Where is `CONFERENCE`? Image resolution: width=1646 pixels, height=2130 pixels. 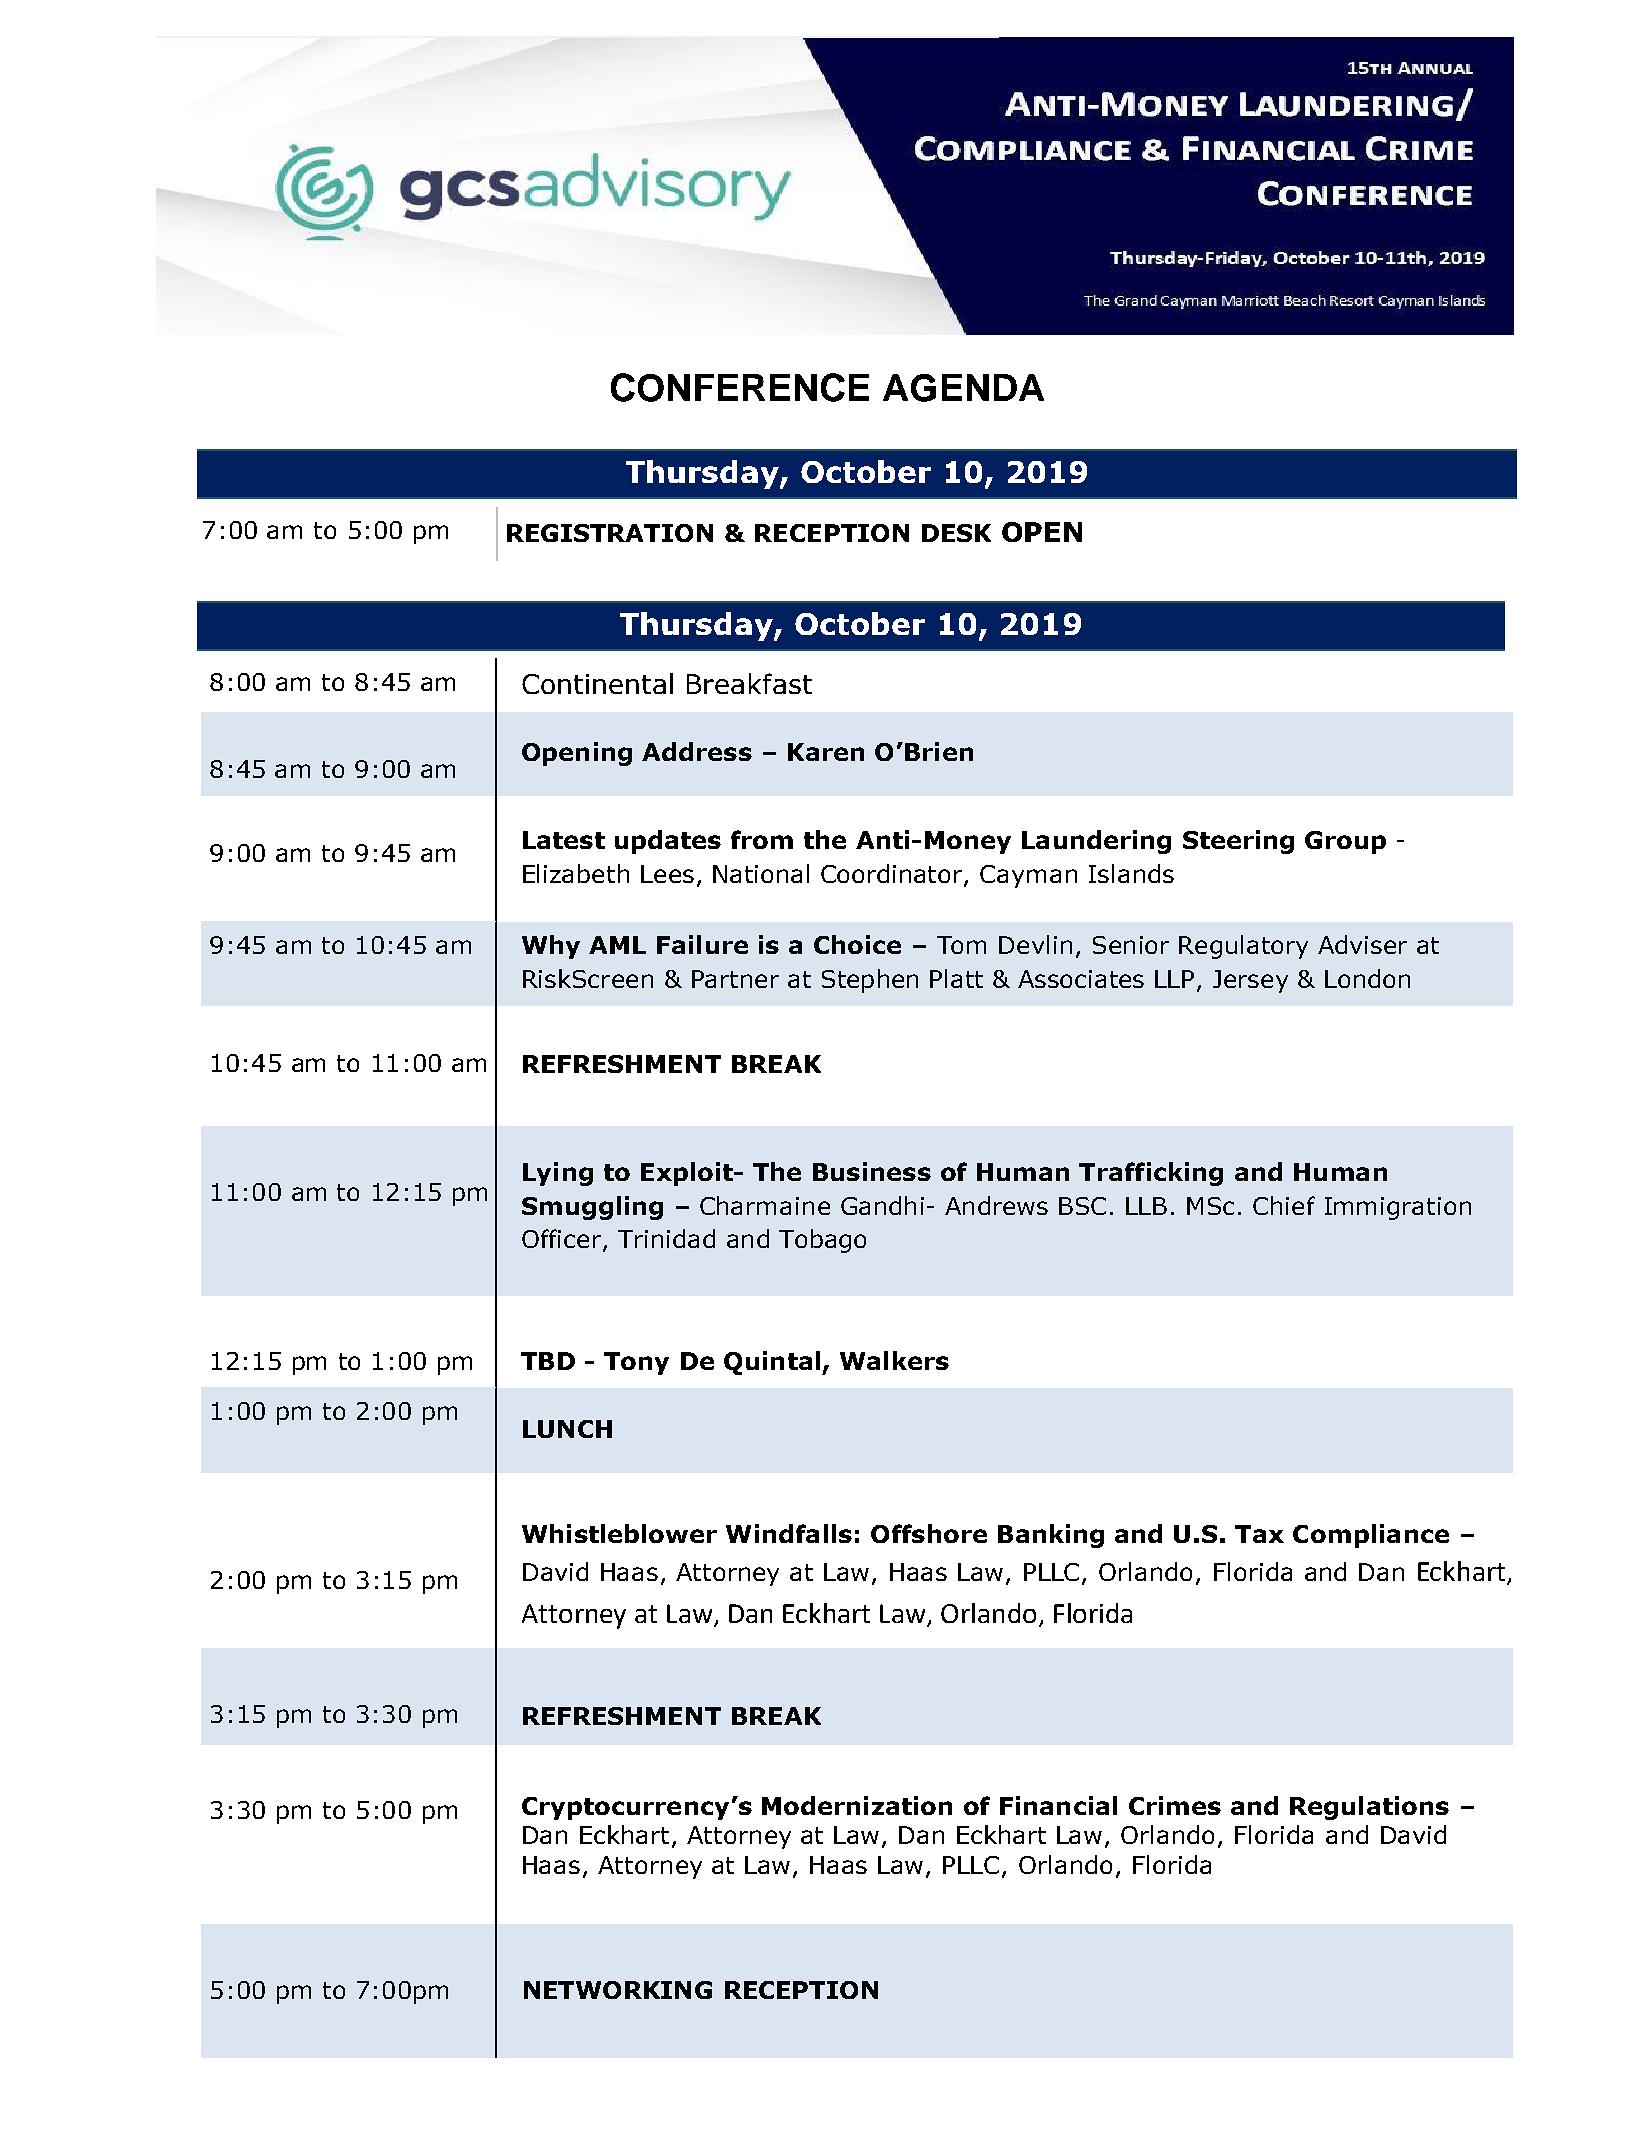 CONFERENCE is located at coordinates (740, 387).
